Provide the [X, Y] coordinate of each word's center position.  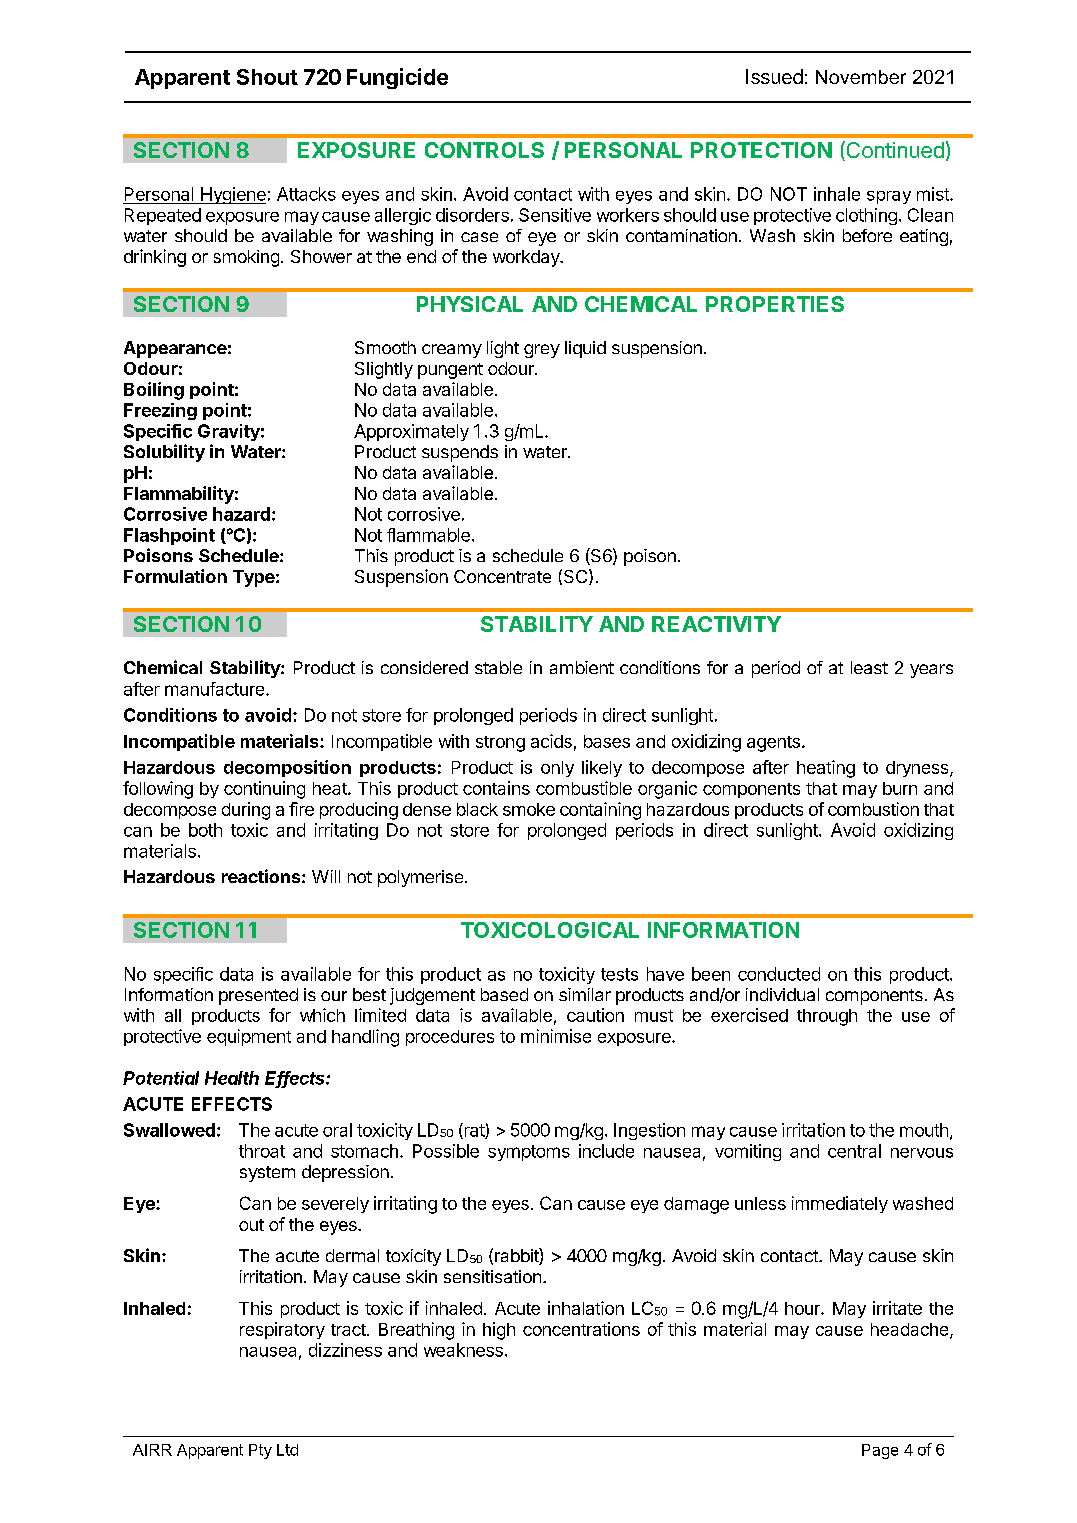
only [557, 769]
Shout [267, 77]
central [854, 1151]
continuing [264, 790]
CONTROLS [484, 150]
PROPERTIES [775, 304]
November [861, 77]
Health [232, 1078]
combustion [873, 809]
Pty [260, 1451]
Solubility [164, 453]
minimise [556, 1036]
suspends [460, 453]
